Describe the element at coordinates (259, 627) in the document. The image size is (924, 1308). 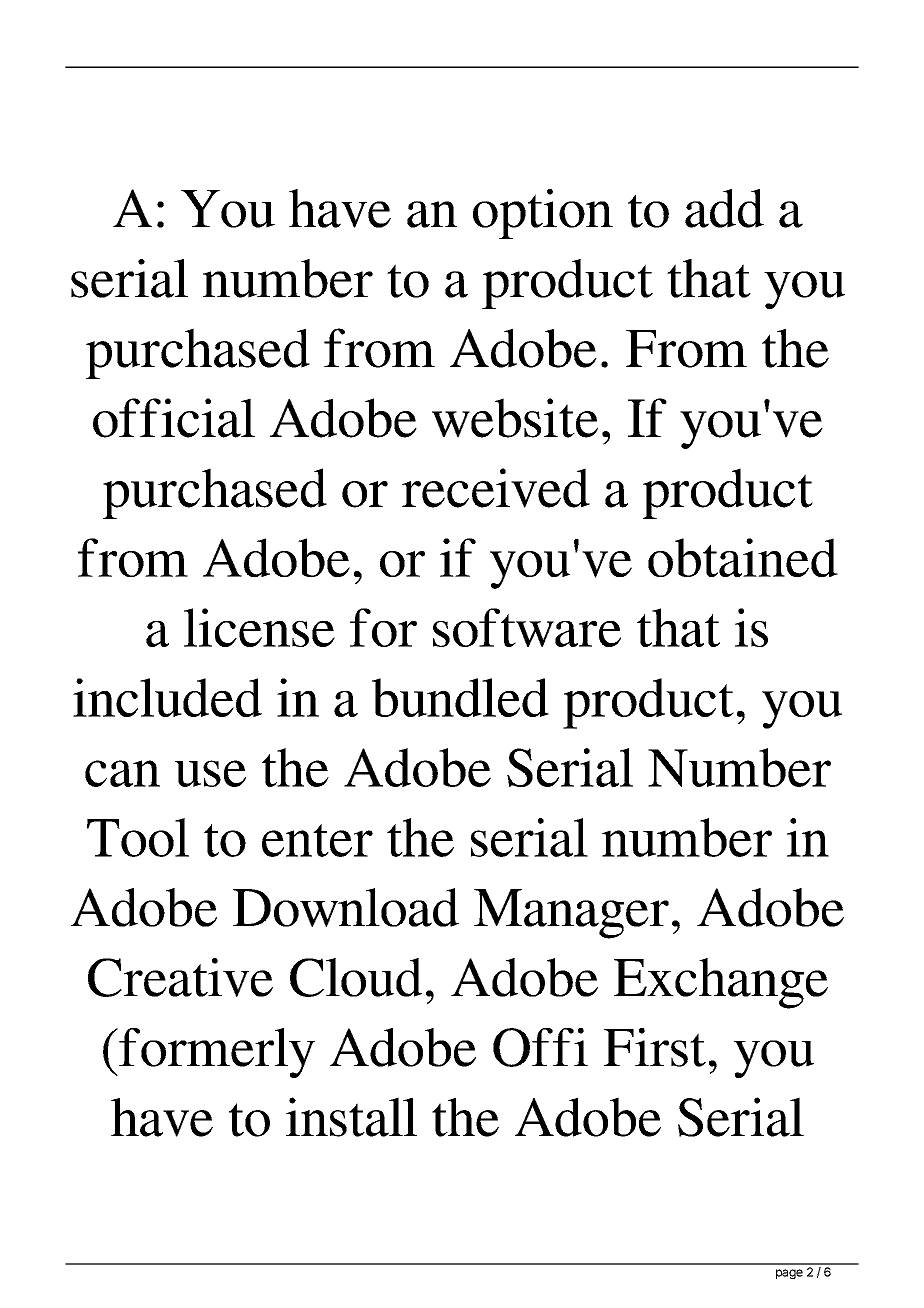
I see `license` at that location.
